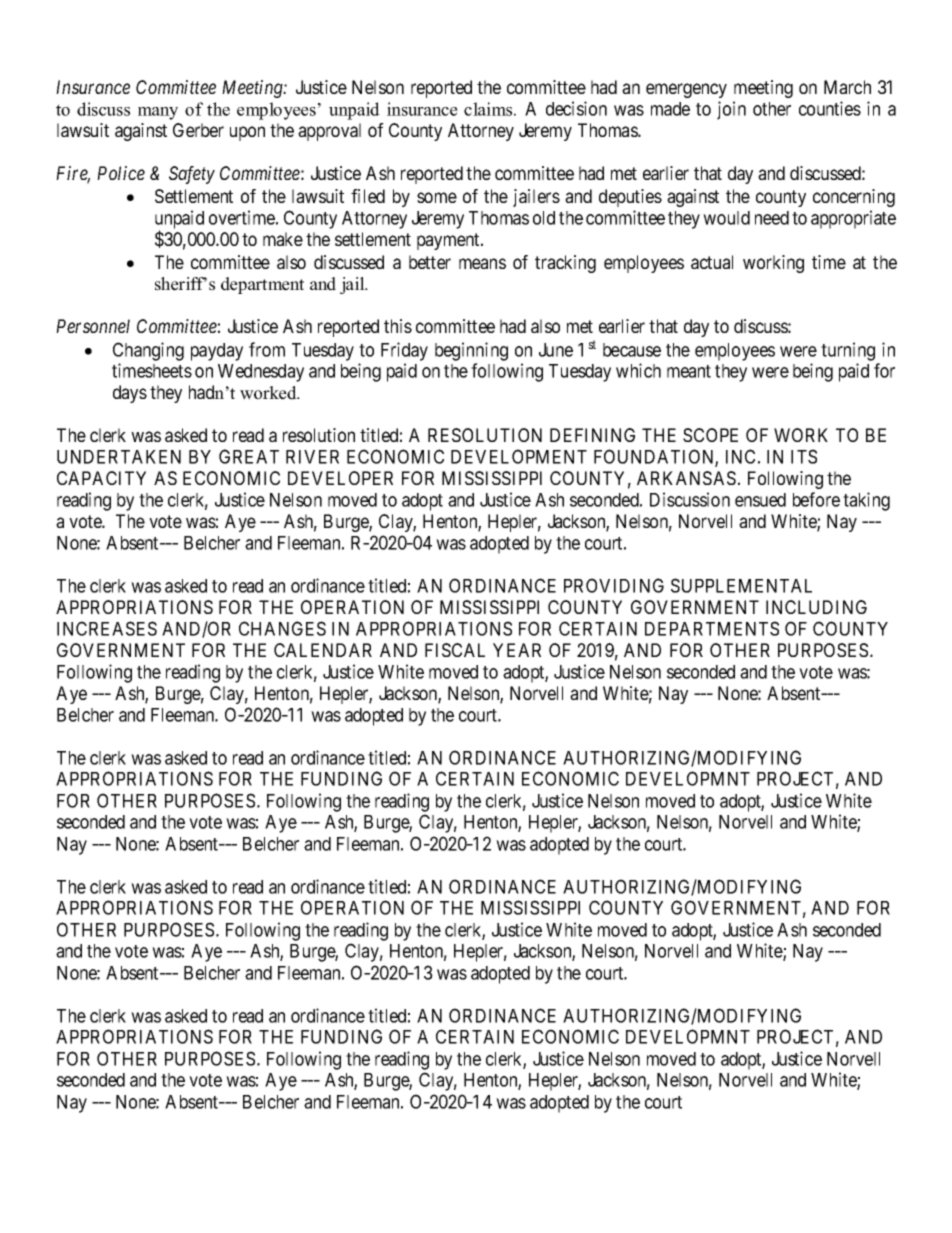  Describe the element at coordinates (437, 197) in the screenshot. I see `some` at that location.
